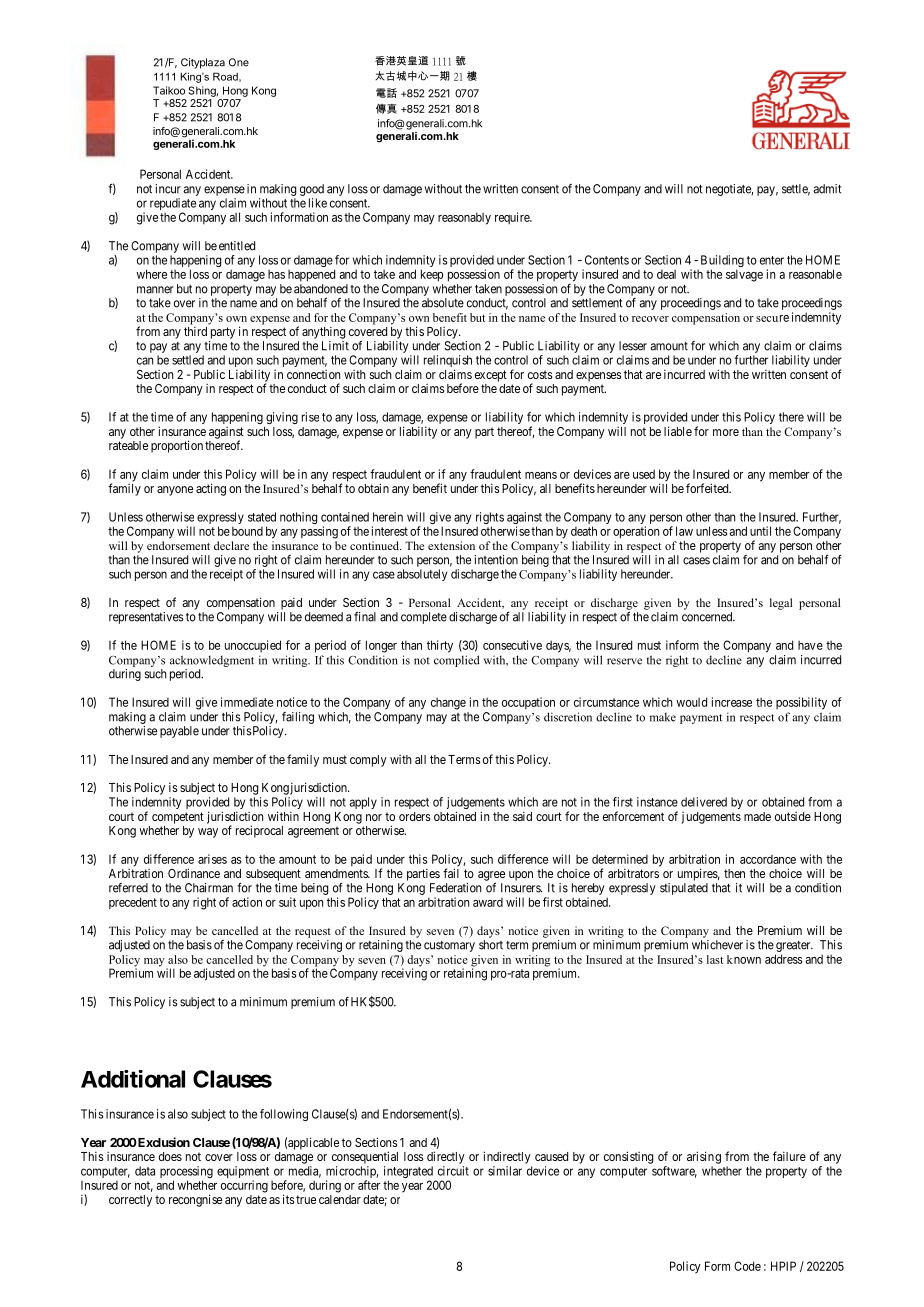 The image size is (924, 1307). I want to click on Code, so click(747, 1266).
